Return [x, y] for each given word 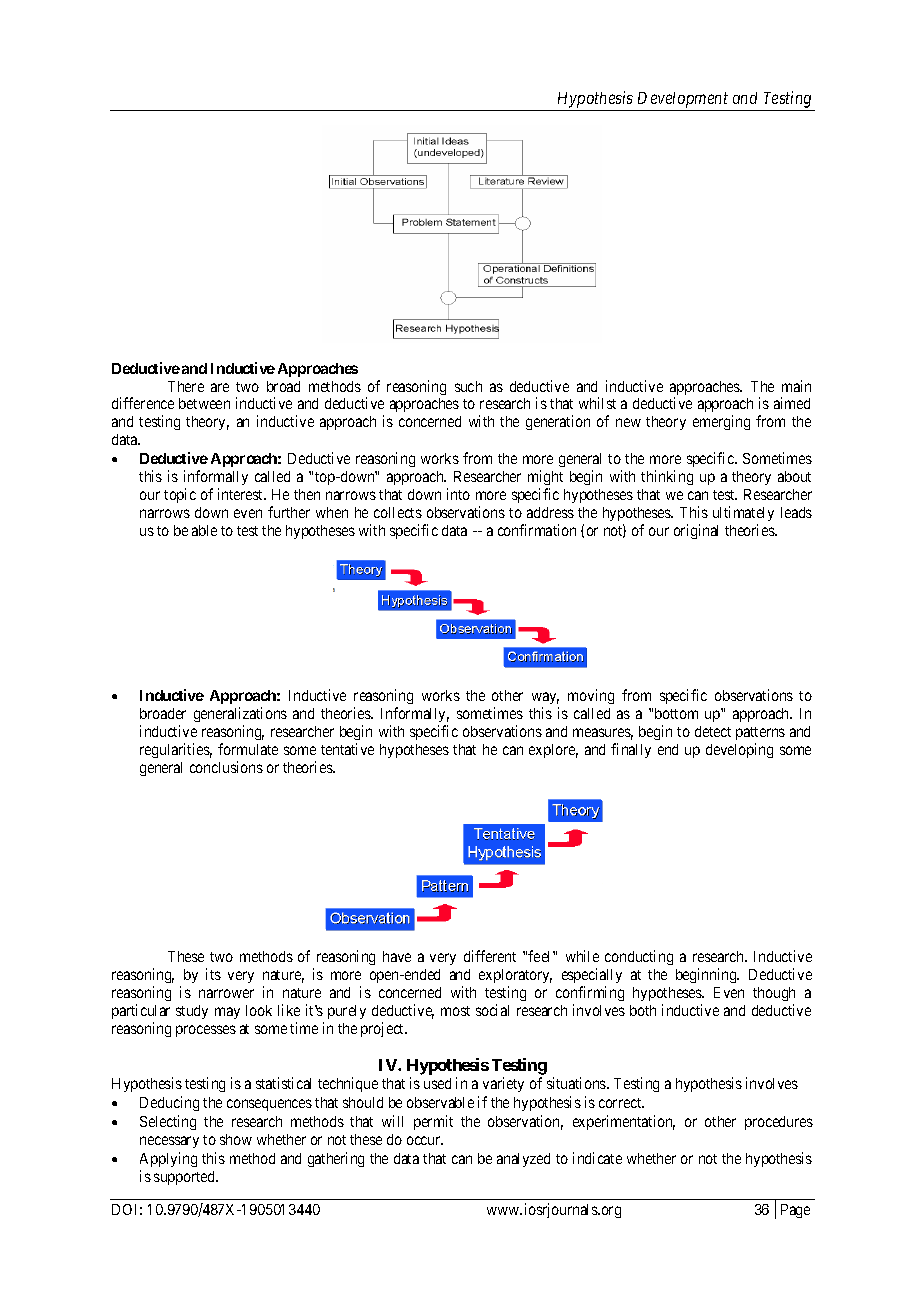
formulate [248, 749]
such [468, 386]
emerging [721, 422]
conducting [639, 957]
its [213, 974]
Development [683, 100]
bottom [676, 713]
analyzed [523, 1160]
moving [591, 696]
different [490, 956]
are [220, 387]
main [796, 386]
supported [185, 1178]
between [204, 403]
